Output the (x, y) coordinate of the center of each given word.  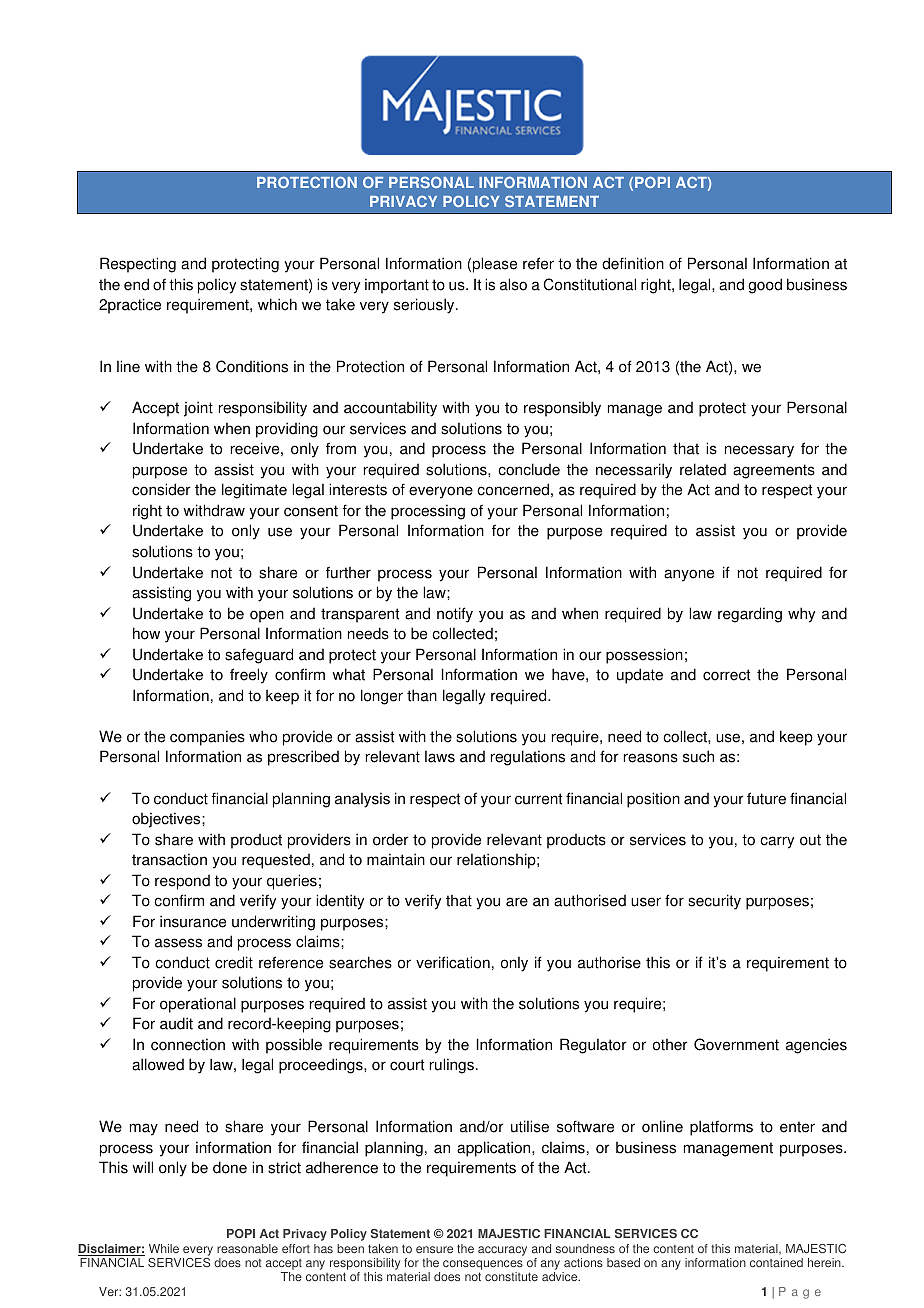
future (766, 798)
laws (440, 756)
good (765, 286)
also (513, 284)
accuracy (502, 1251)
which (277, 304)
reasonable (247, 1249)
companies (207, 738)
